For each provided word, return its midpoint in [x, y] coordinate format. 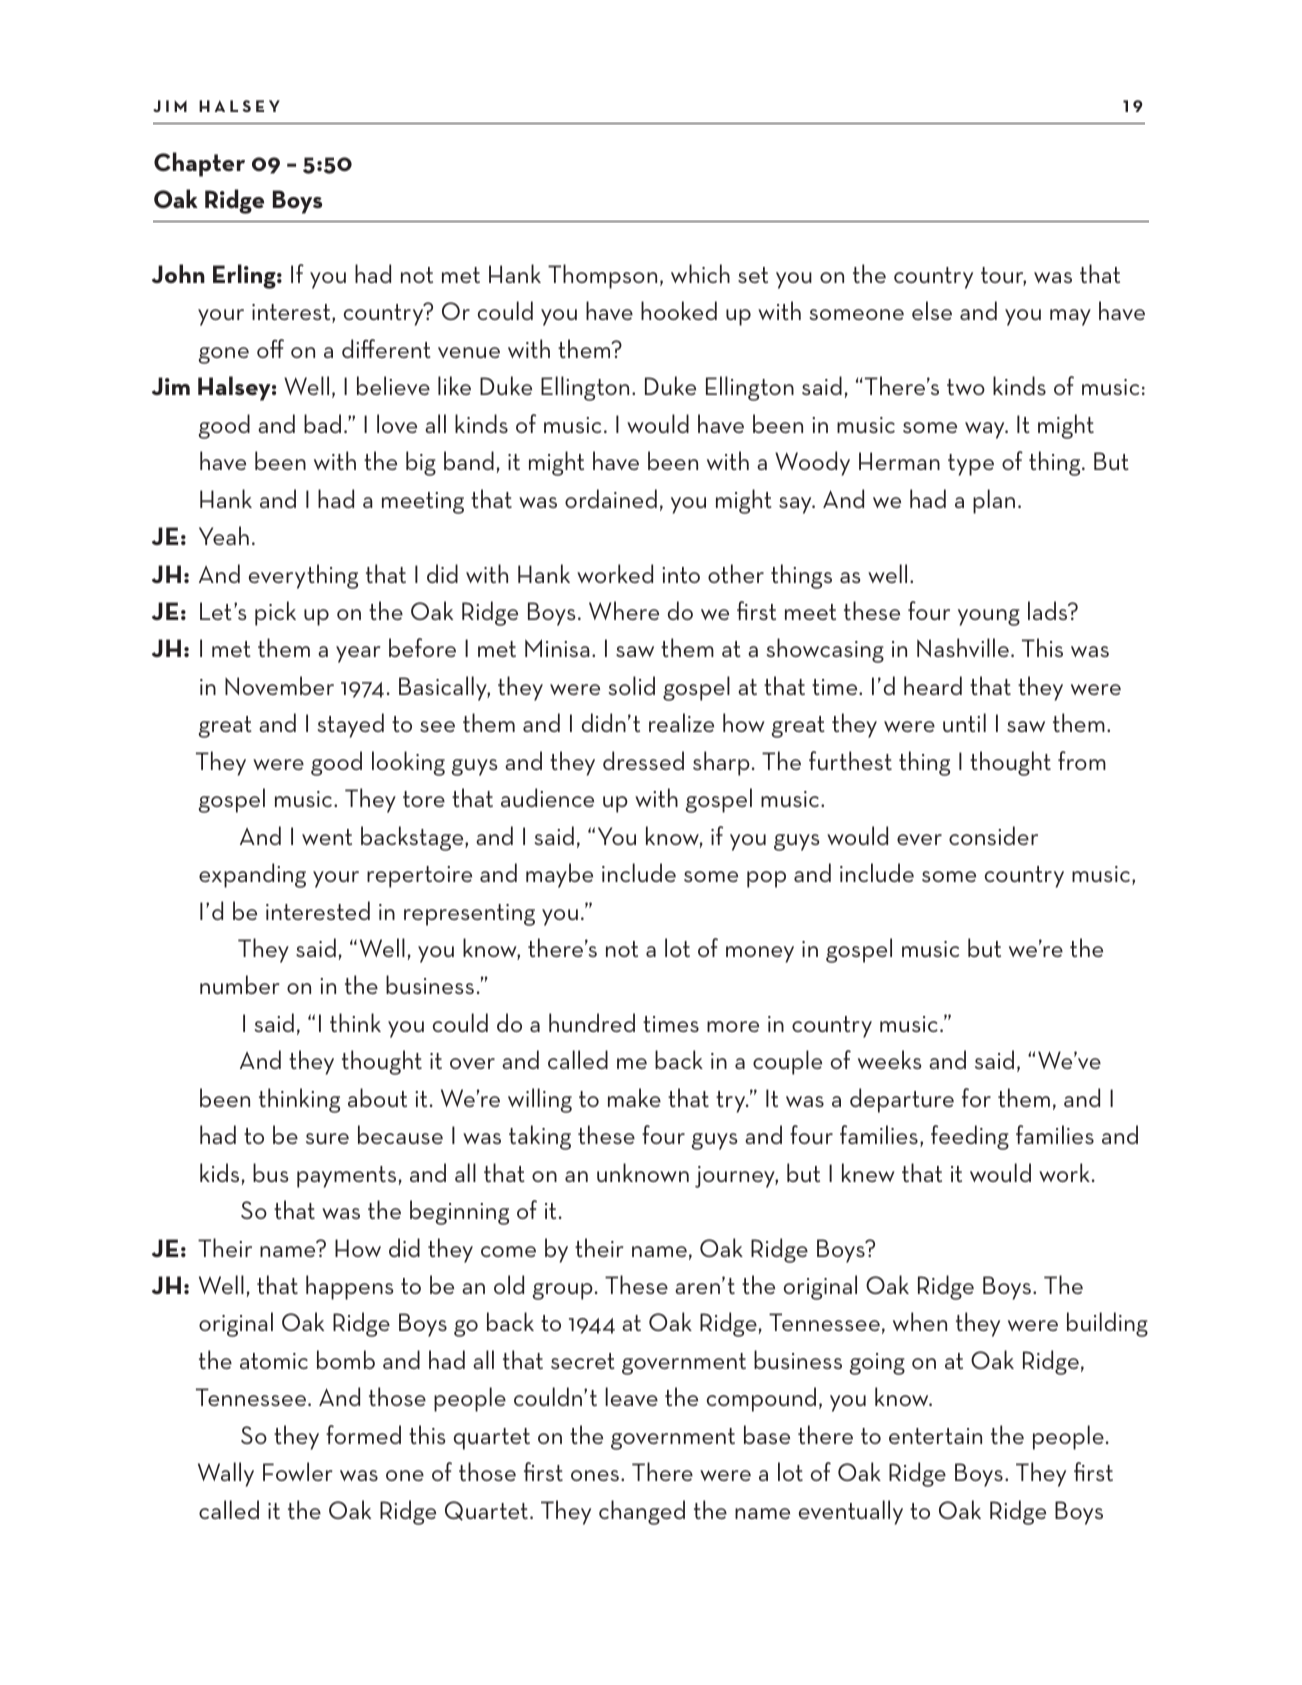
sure [327, 1138]
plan [994, 501]
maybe [559, 875]
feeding [970, 1137]
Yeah [224, 535]
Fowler [297, 1471]
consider [993, 835]
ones [595, 1475]
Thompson [602, 276]
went [327, 837]
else [932, 310]
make [634, 1097]
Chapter [199, 164]
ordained [611, 498]
